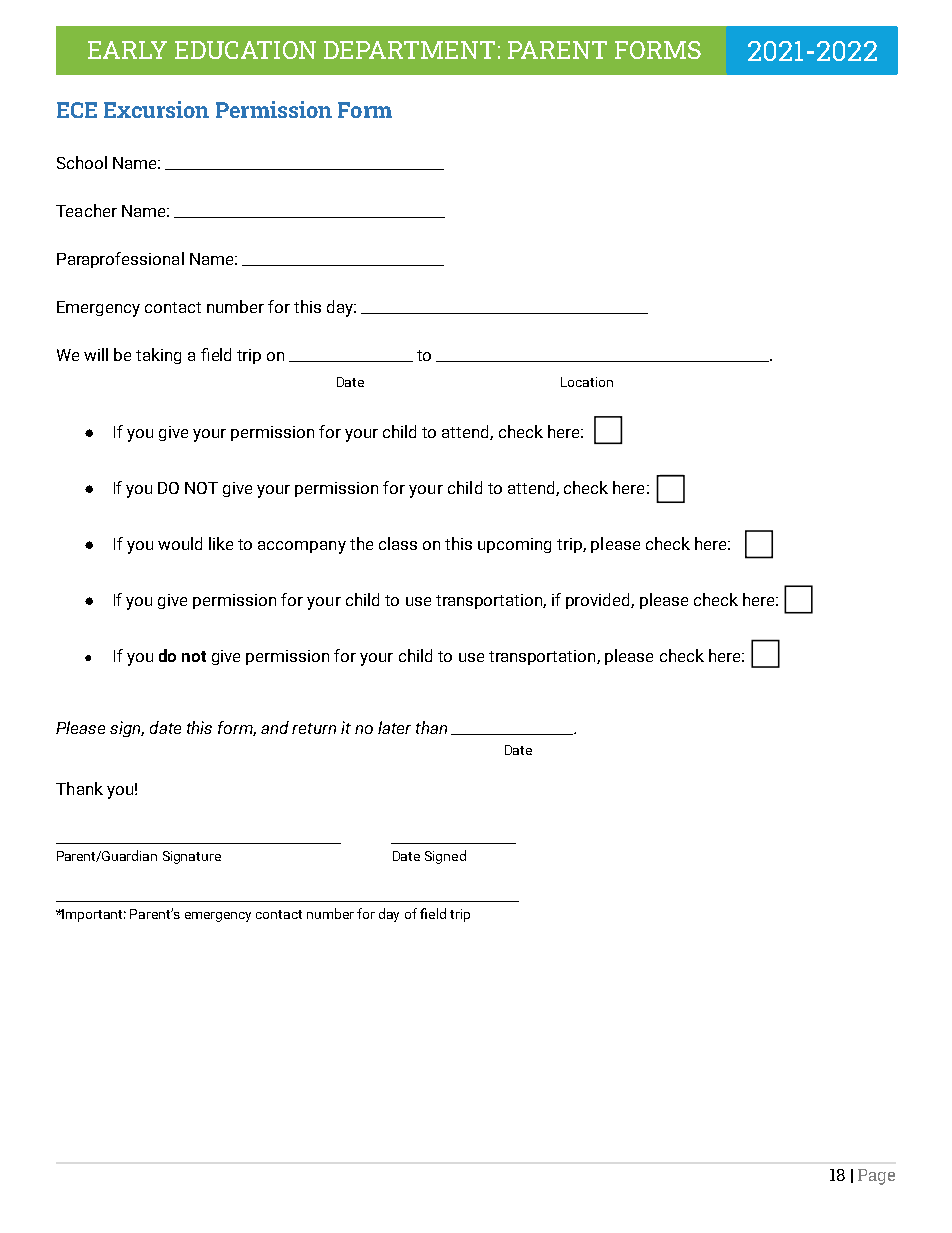 The image size is (952, 1233). What do you see at coordinates (394, 727) in the image?
I see `later` at bounding box center [394, 727].
